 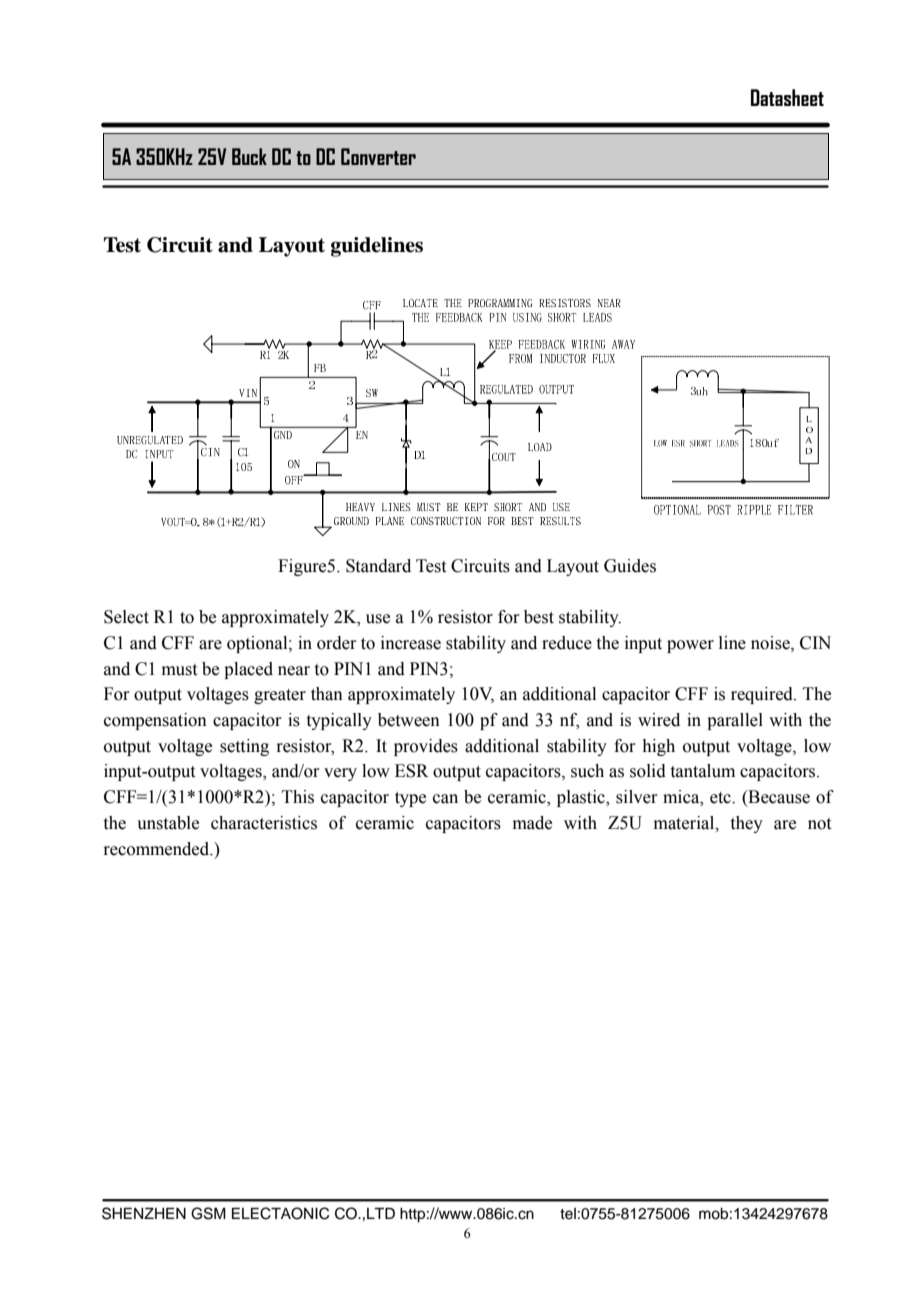 I want to click on made, so click(x=532, y=823).
